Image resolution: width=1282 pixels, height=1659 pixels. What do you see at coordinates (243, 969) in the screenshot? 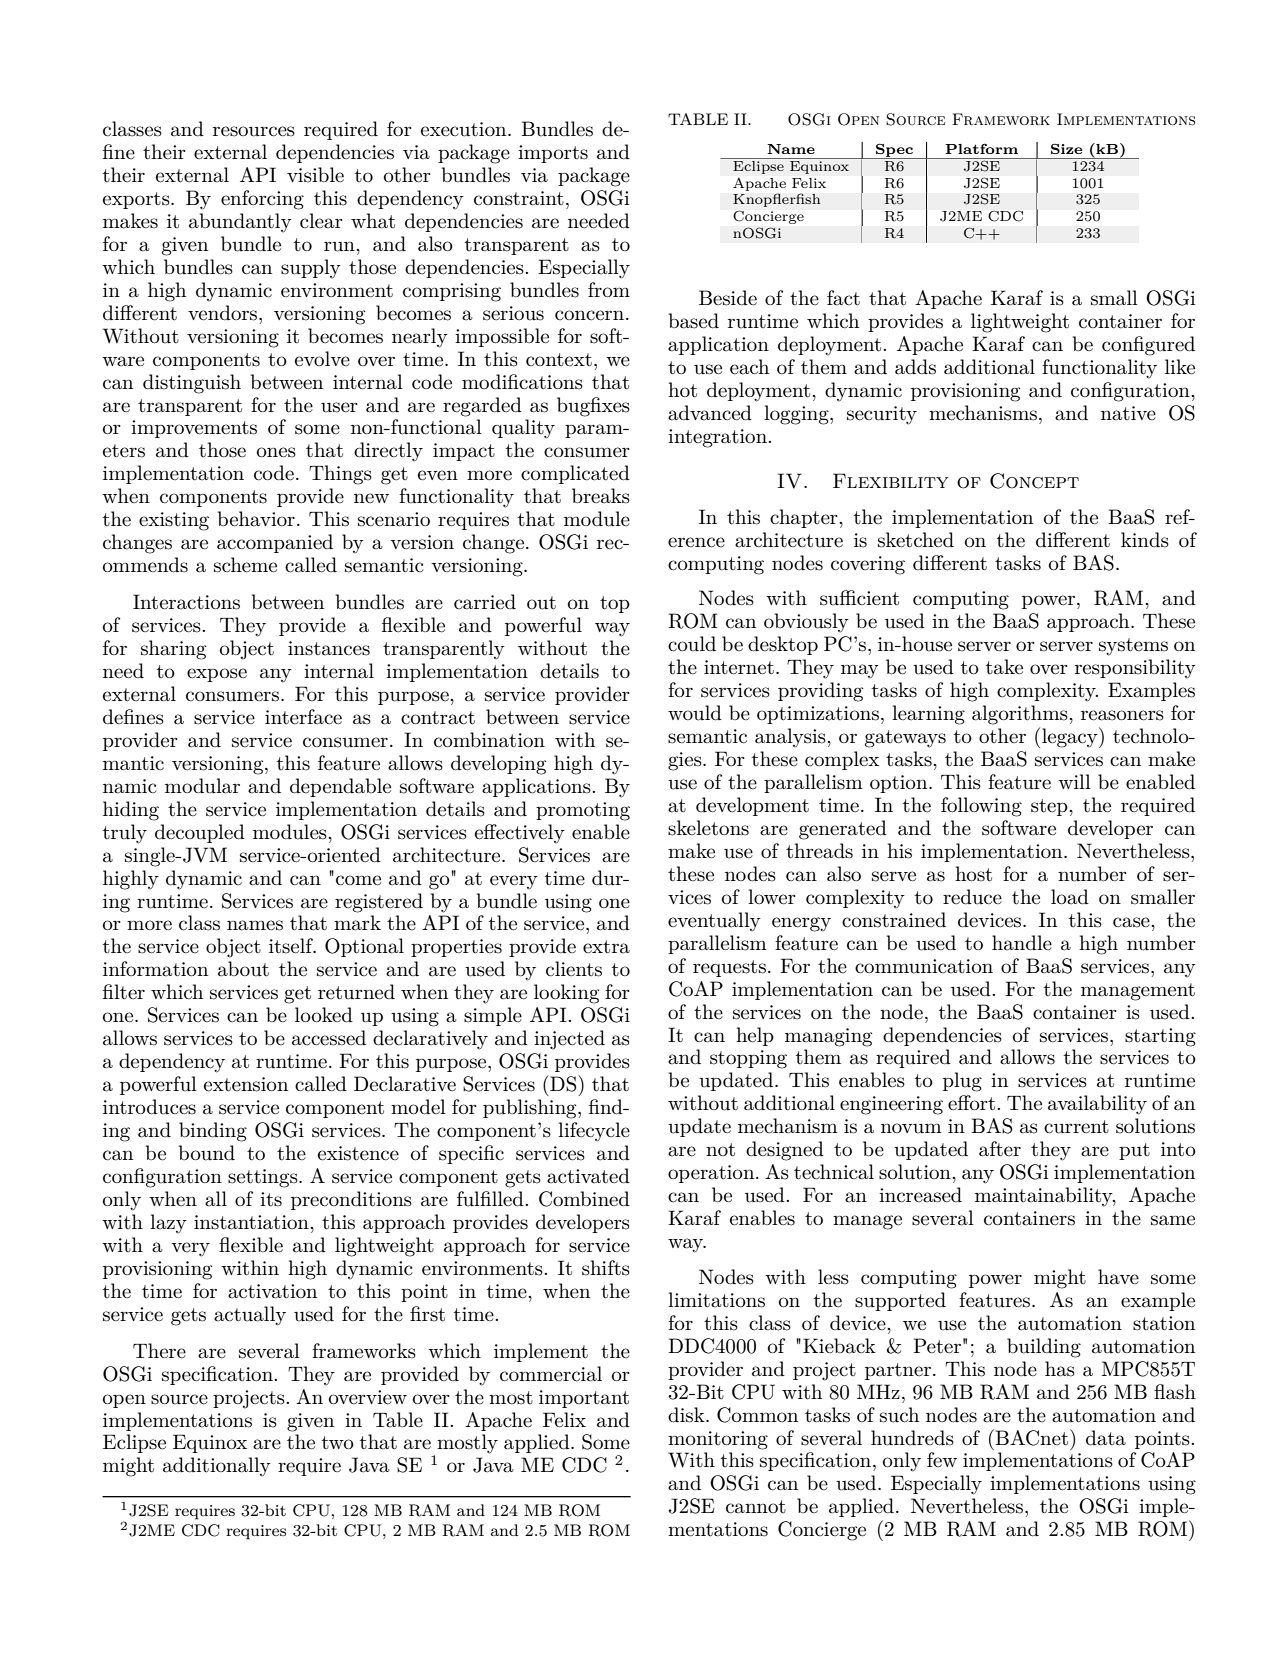
I see `about` at bounding box center [243, 969].
